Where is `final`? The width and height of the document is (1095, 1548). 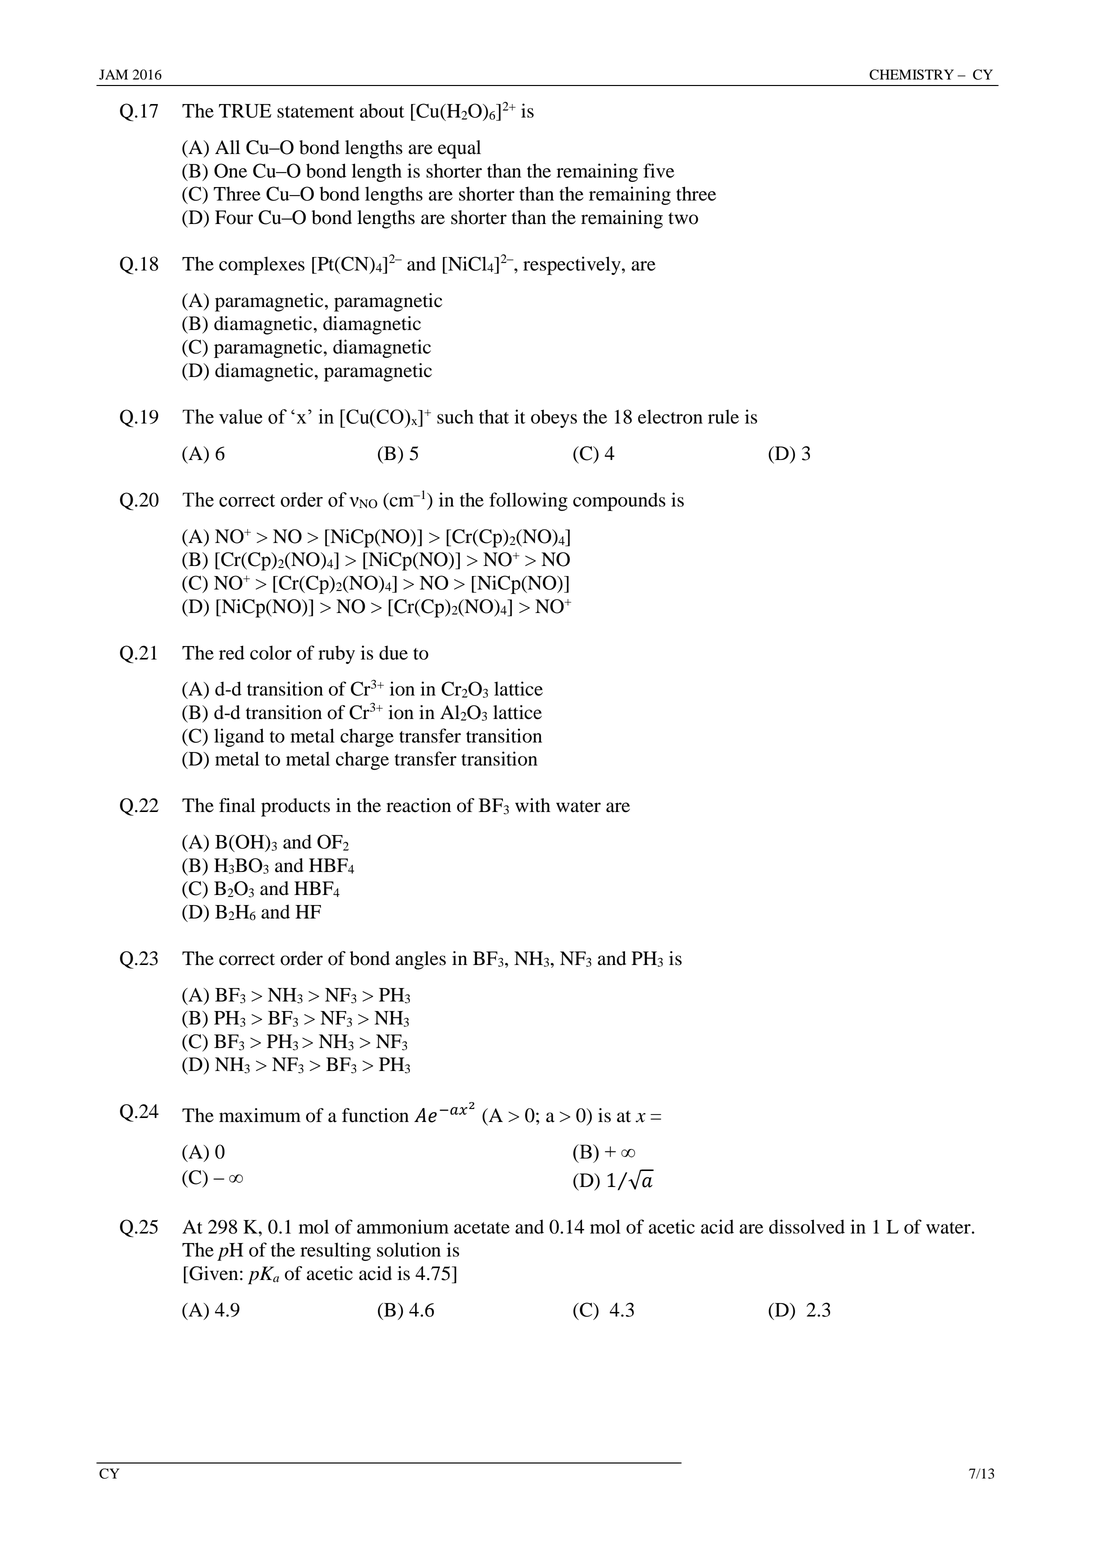 final is located at coordinates (237, 805).
